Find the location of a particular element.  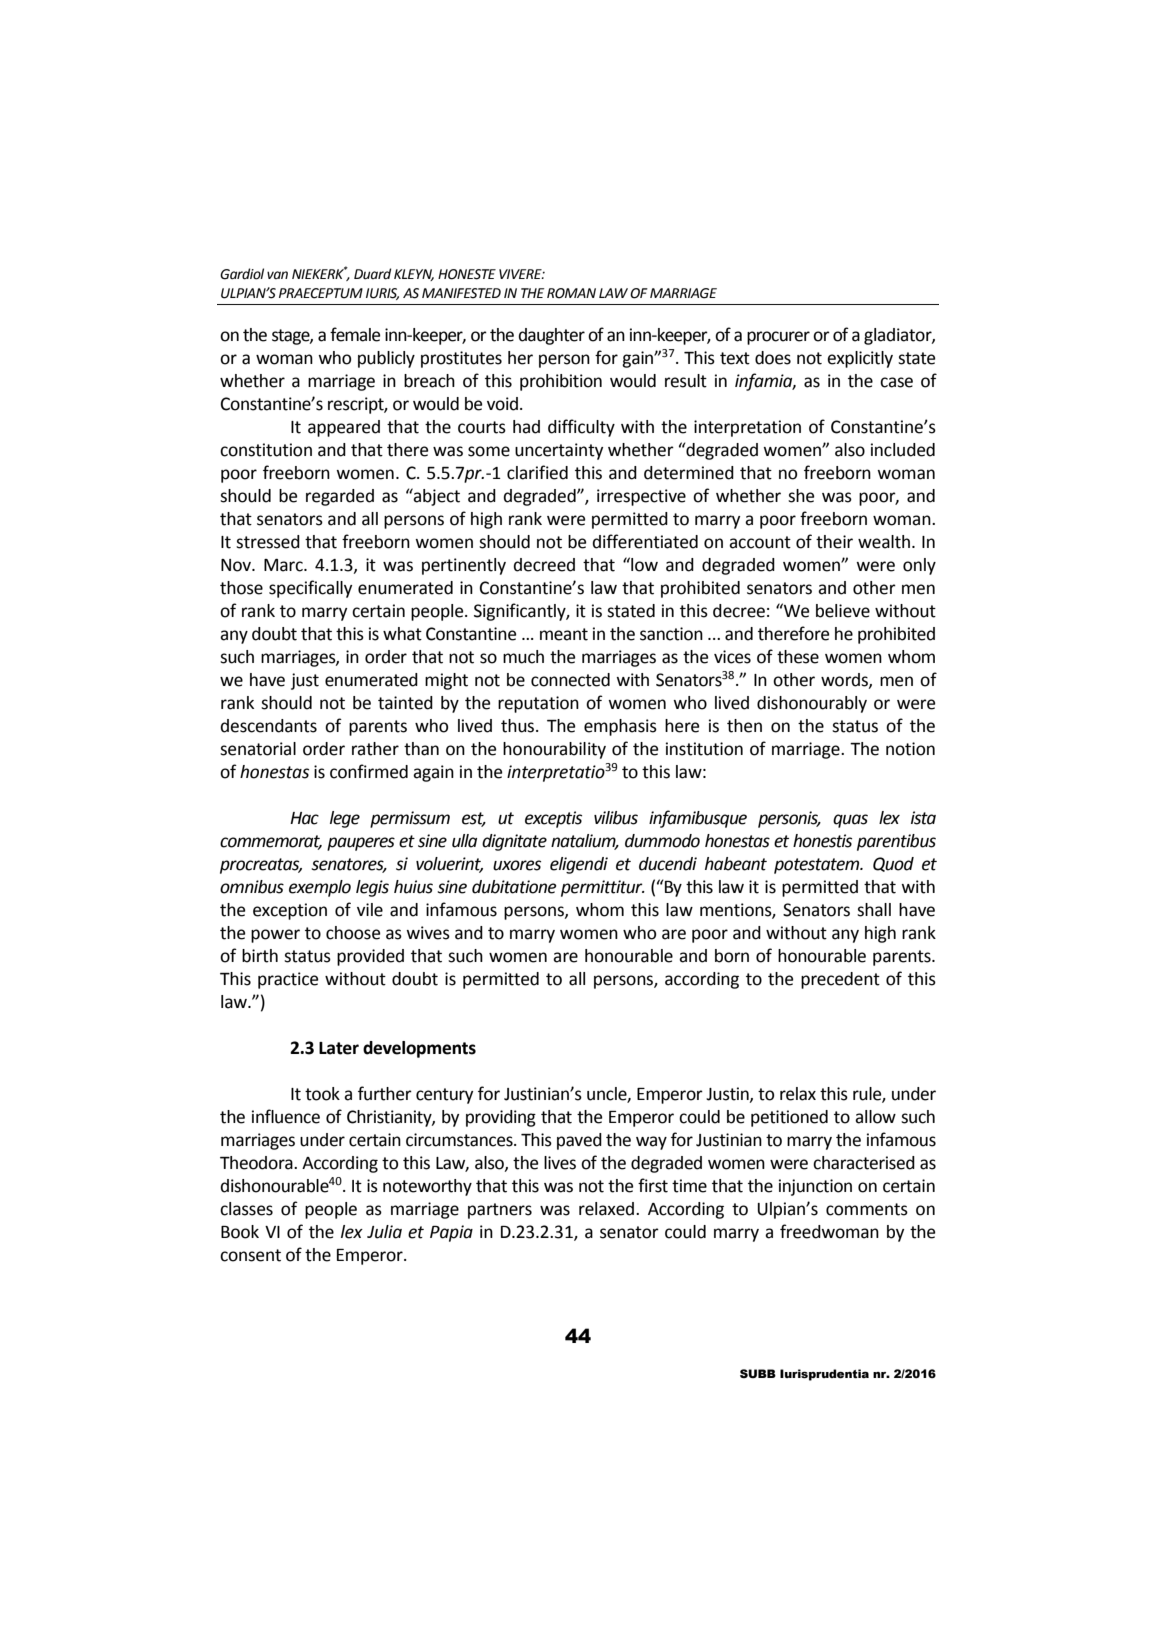

Julia is located at coordinates (384, 1232).
